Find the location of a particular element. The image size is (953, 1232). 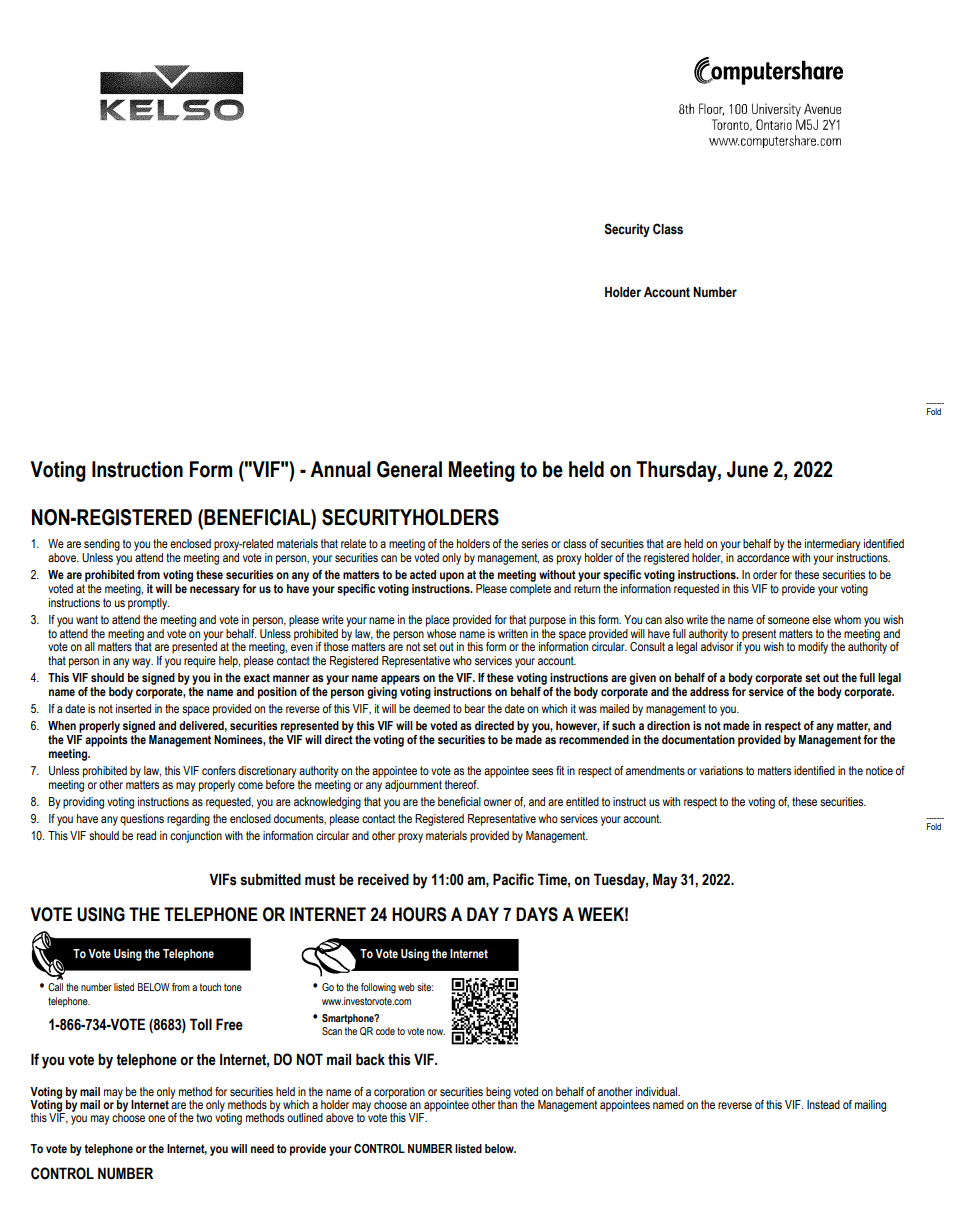

owner is located at coordinates (498, 802).
